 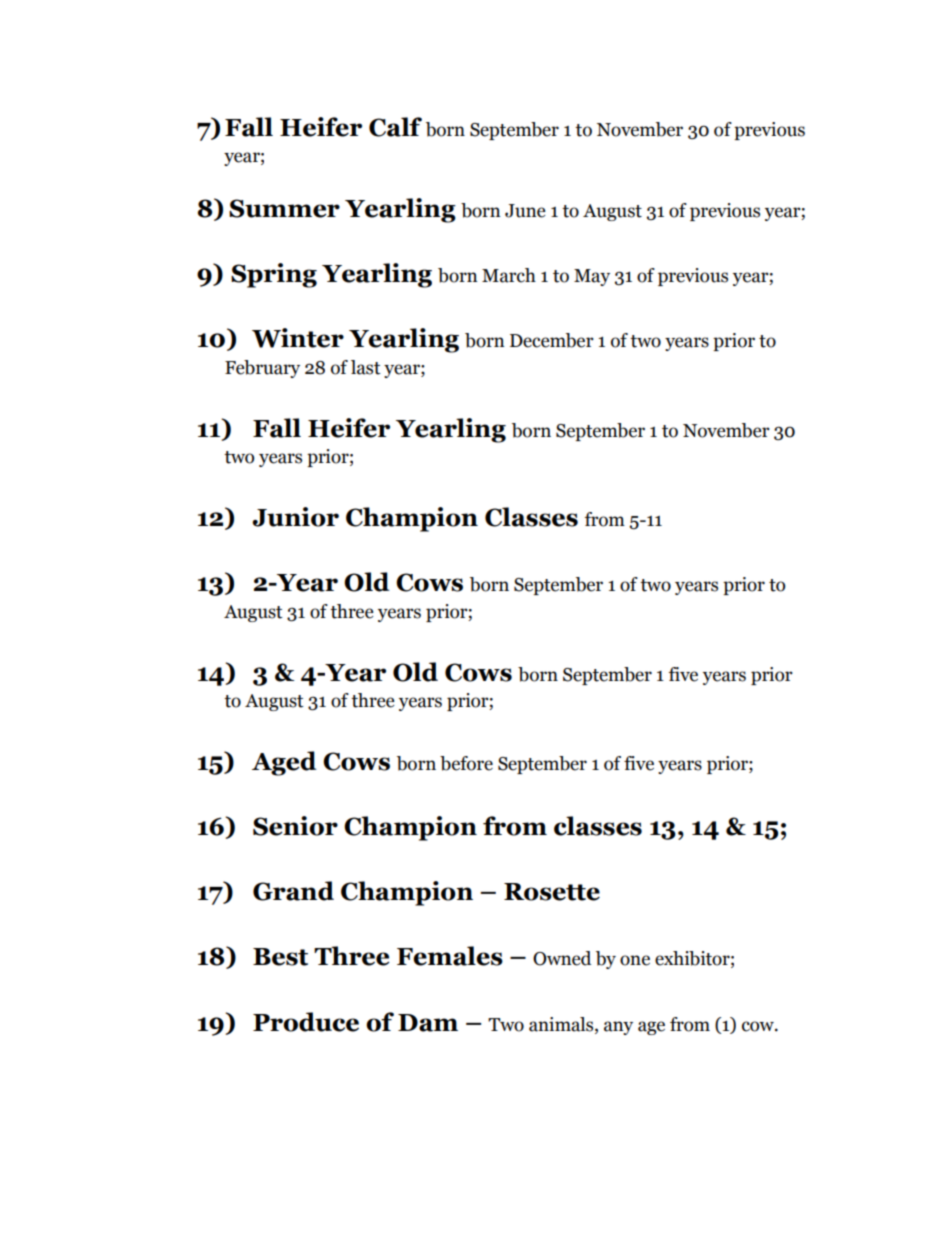 I want to click on Produce, so click(x=306, y=1022).
